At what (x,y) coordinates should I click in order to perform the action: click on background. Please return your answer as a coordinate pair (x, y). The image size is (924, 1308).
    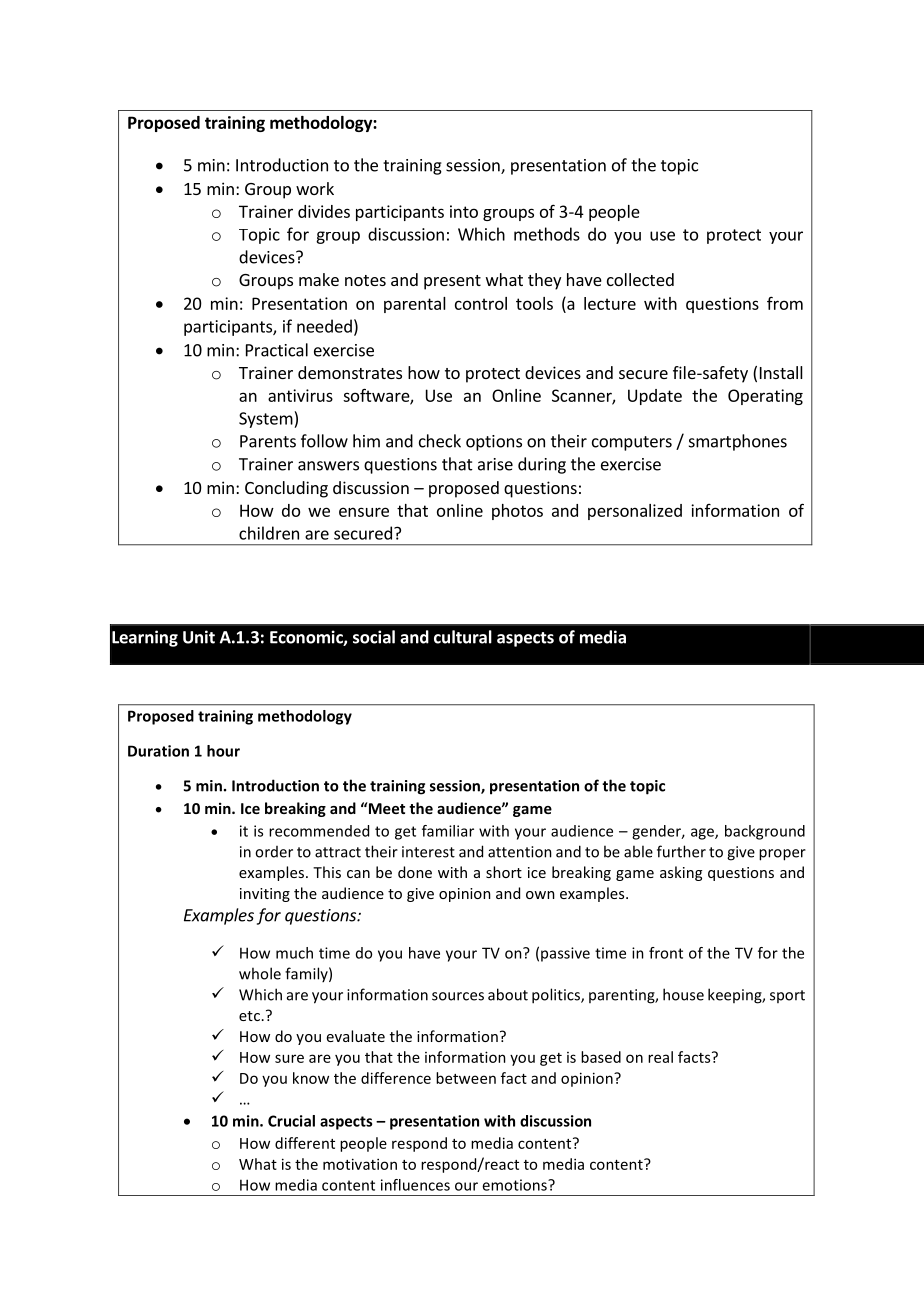
    Looking at the image, I should click on (765, 832).
